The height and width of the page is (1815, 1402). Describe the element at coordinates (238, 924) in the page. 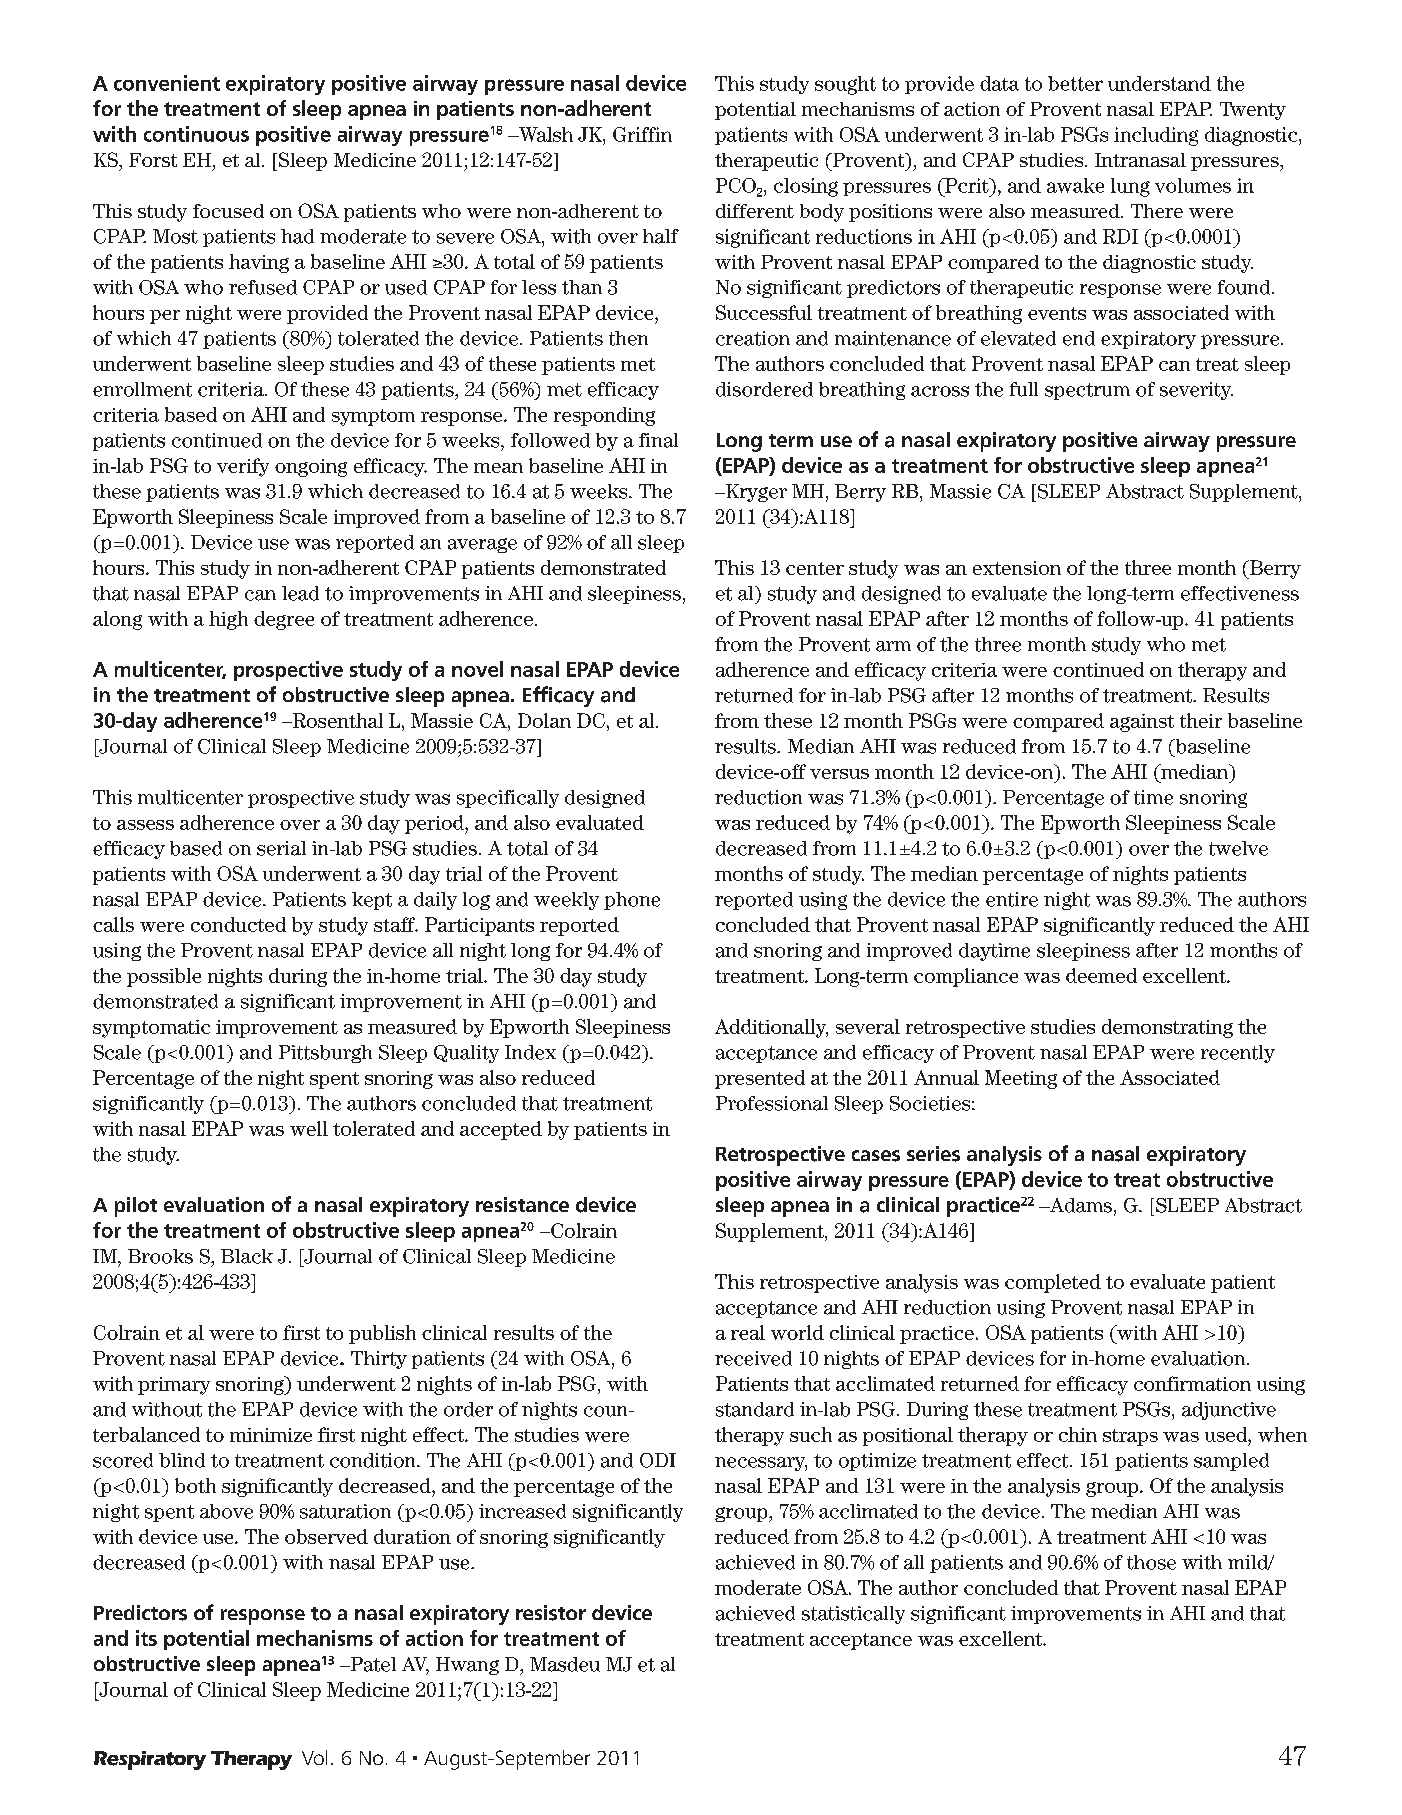

I see `conducted` at that location.
